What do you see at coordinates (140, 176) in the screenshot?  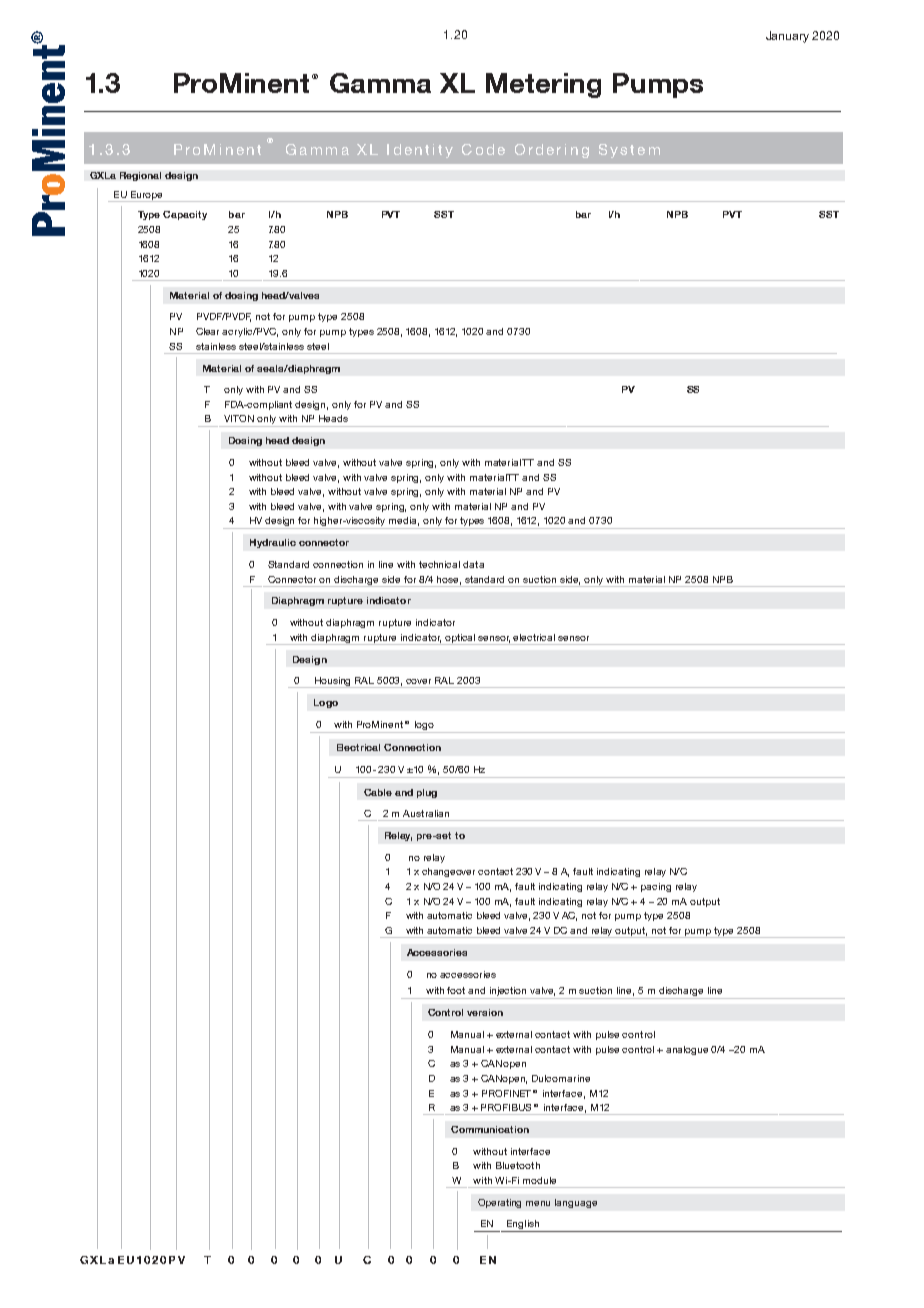 I see `Regional` at bounding box center [140, 176].
